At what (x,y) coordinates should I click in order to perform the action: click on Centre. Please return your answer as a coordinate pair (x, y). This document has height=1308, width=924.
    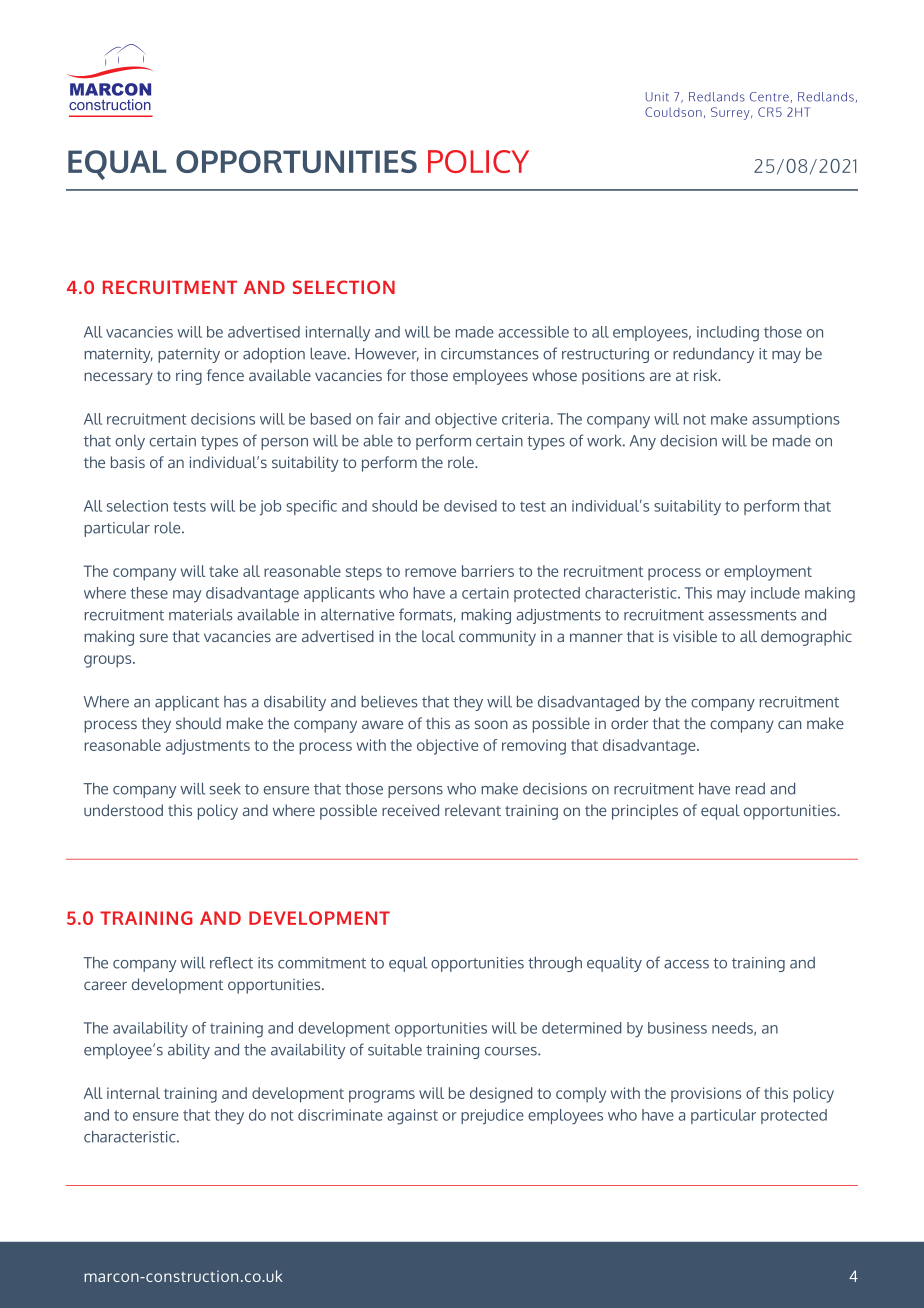
    Looking at the image, I should click on (769, 97).
